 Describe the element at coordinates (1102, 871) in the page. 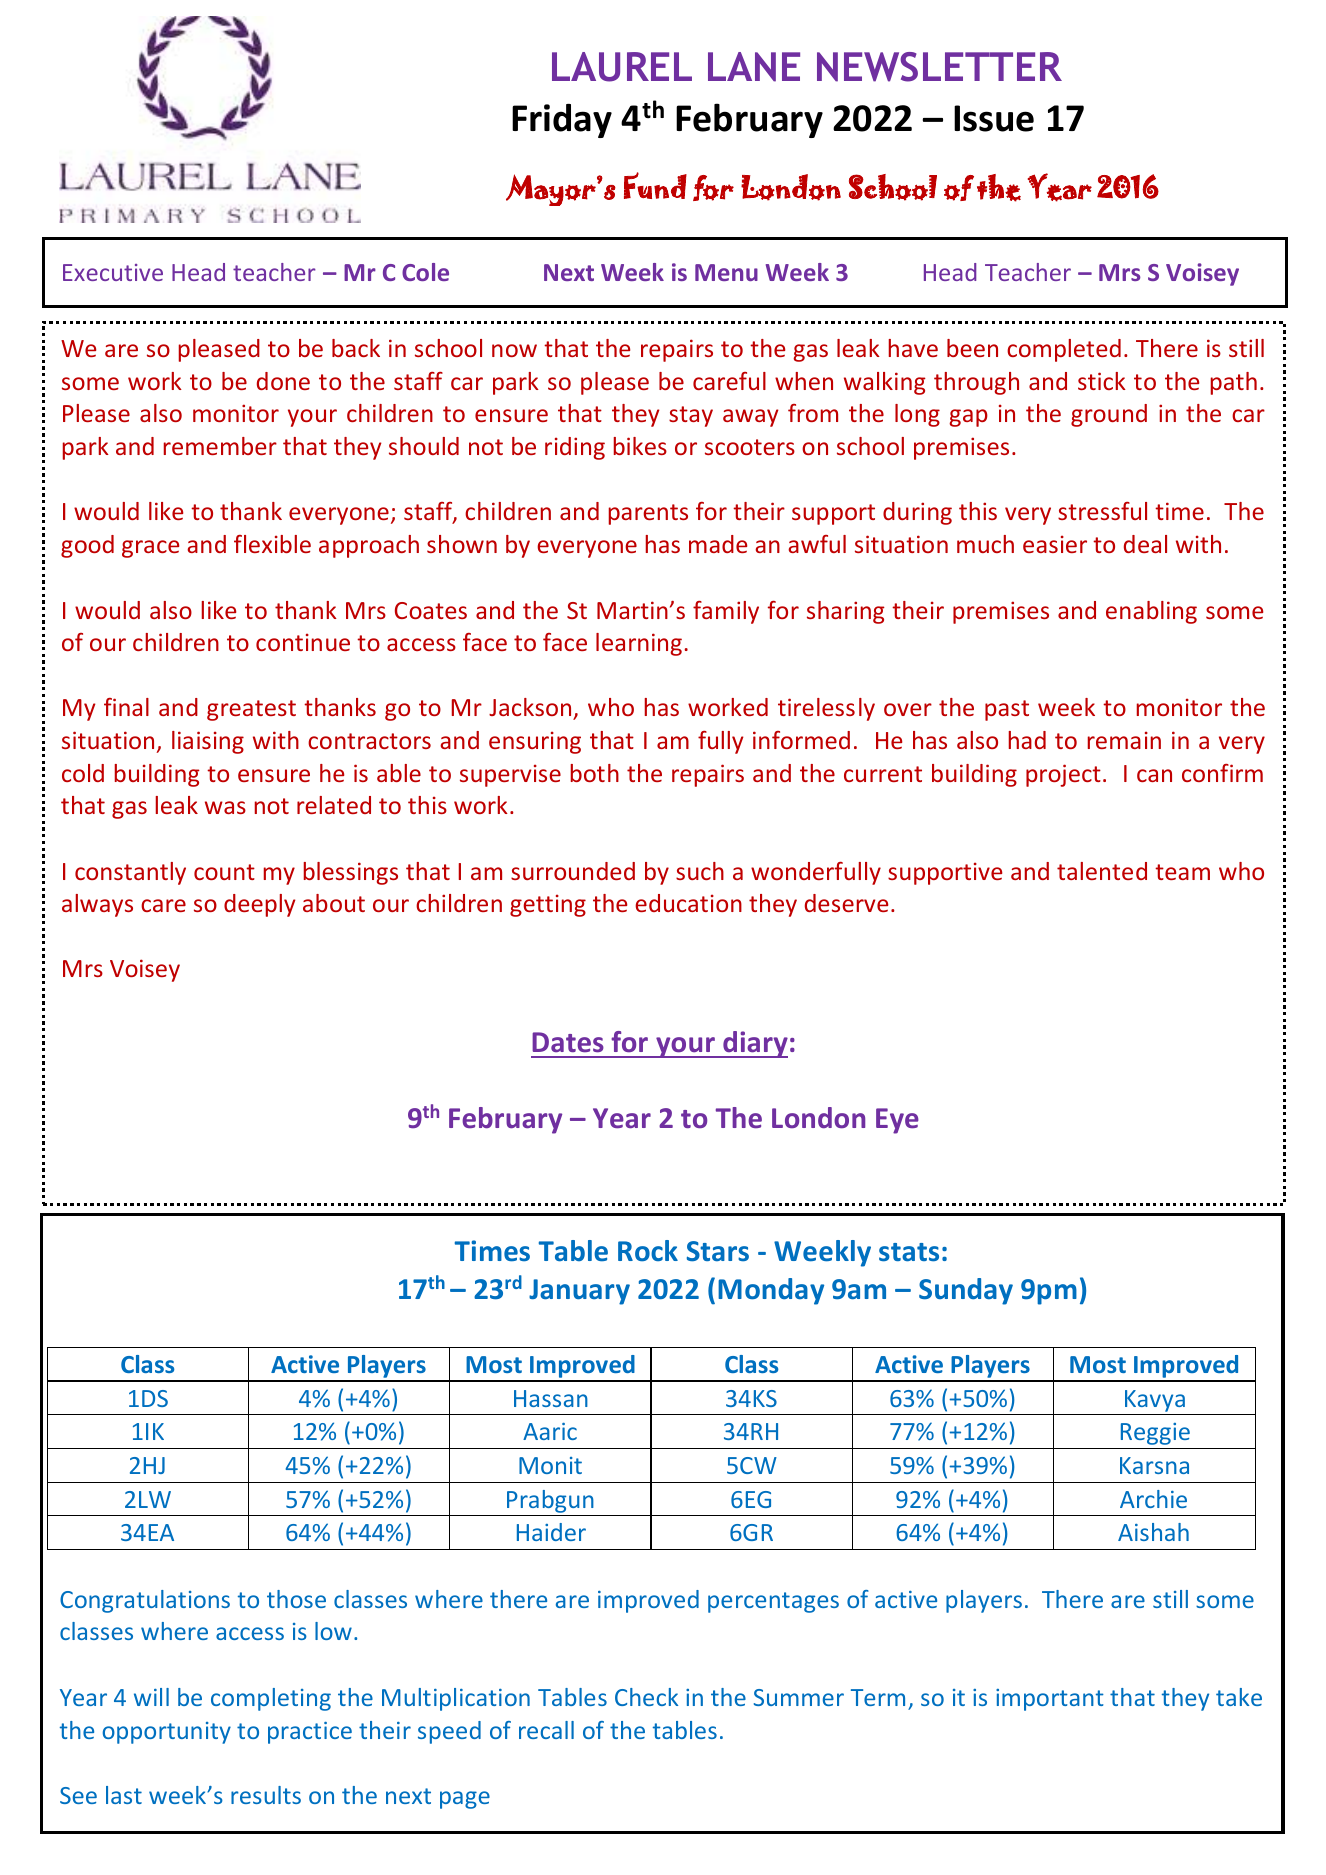

I see `talented` at that location.
